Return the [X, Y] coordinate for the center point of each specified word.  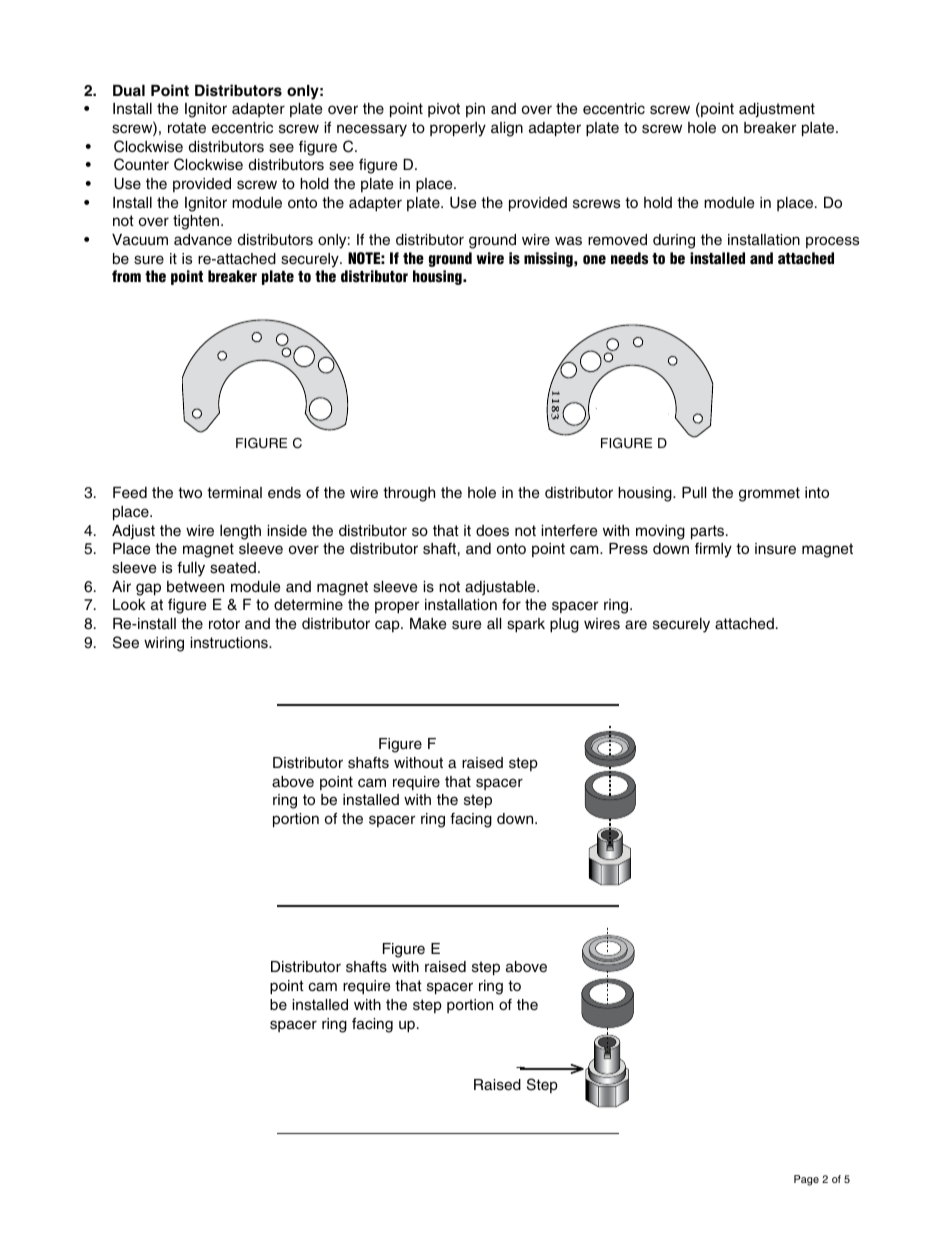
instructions [230, 643]
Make [428, 624]
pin [475, 110]
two [190, 492]
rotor [224, 623]
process [832, 242]
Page [806, 1180]
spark [526, 625]
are [636, 625]
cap [388, 626]
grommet [769, 494]
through [409, 494]
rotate [187, 128]
